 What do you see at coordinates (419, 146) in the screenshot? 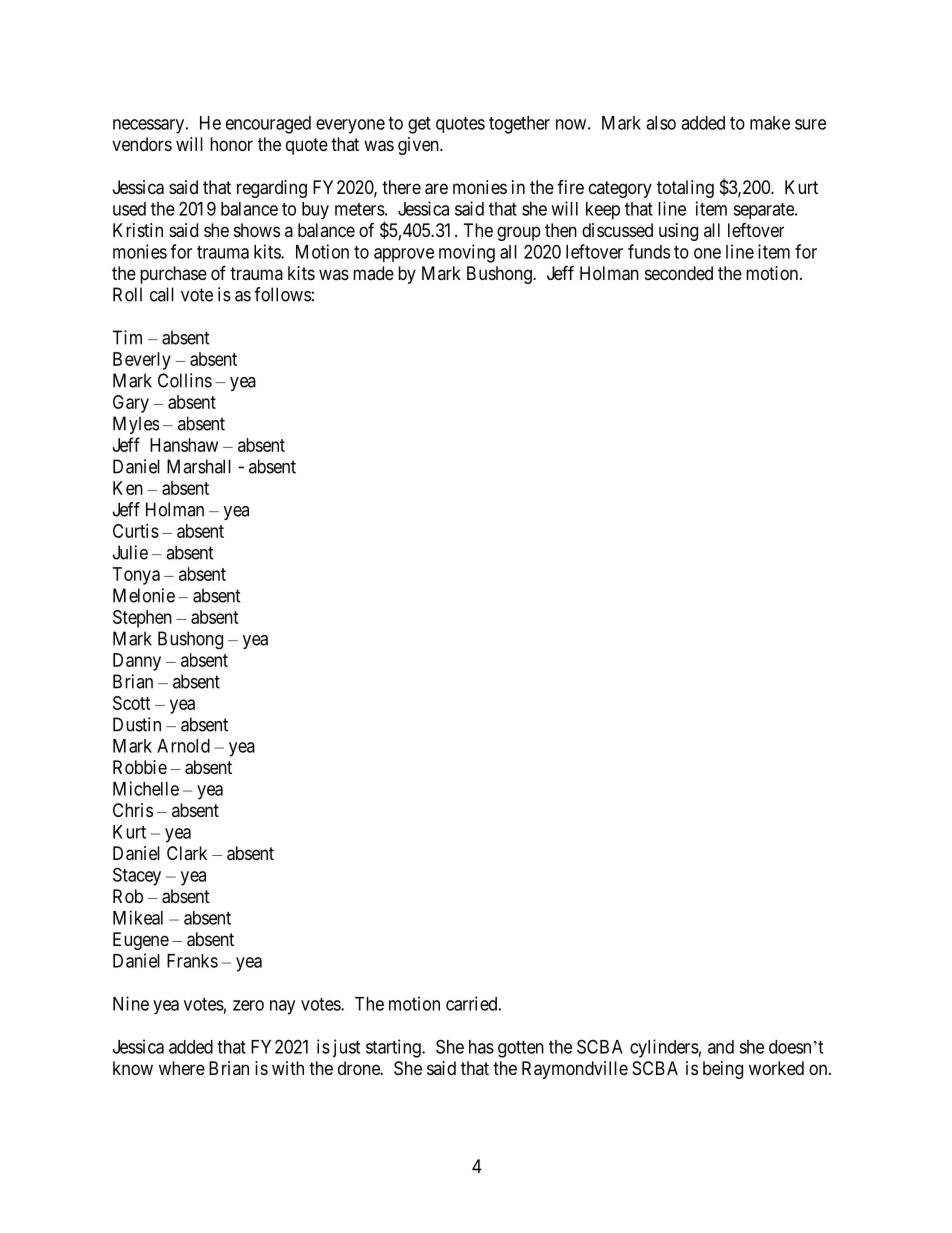
I see `given` at bounding box center [419, 146].
